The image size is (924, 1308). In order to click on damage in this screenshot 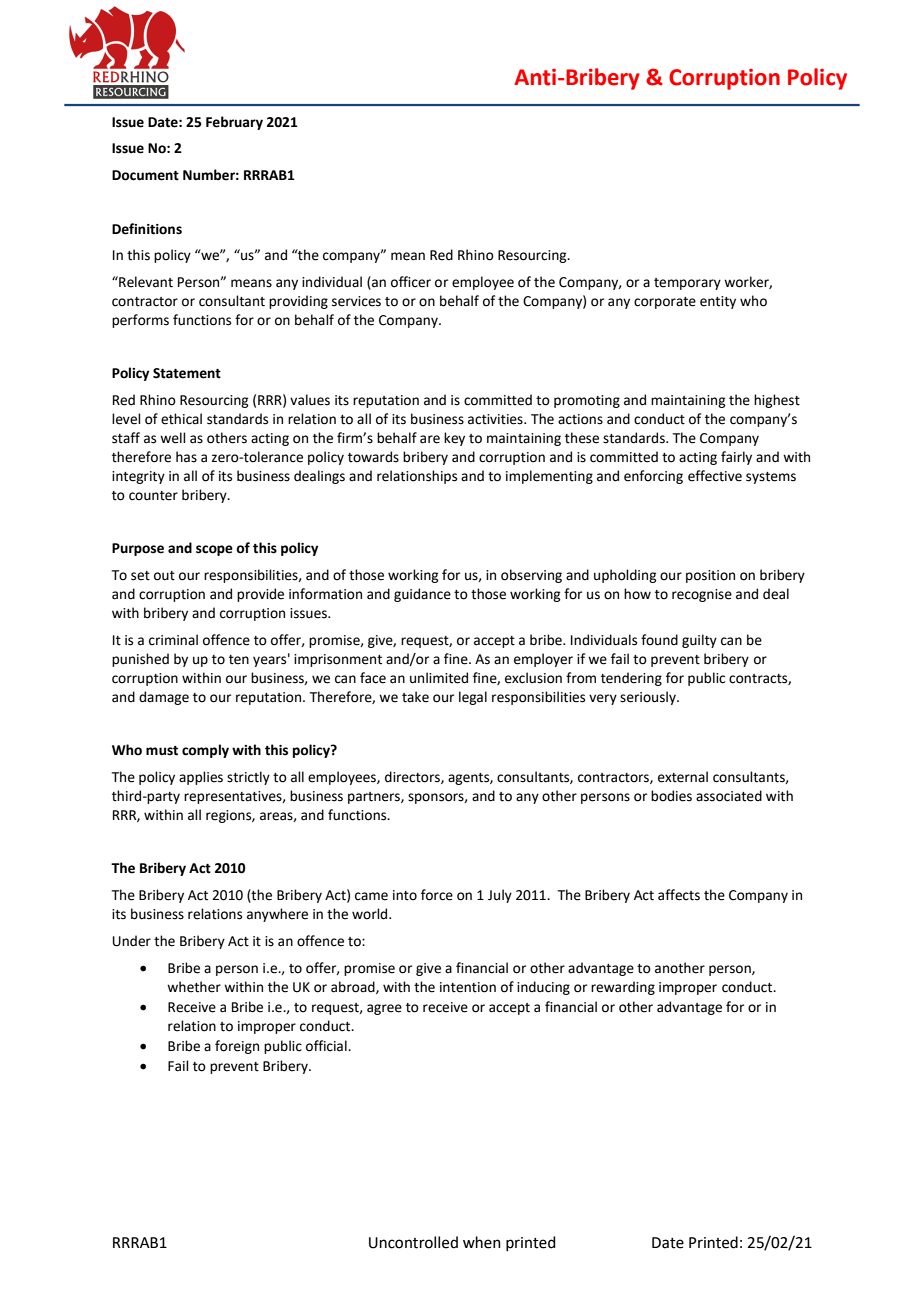, I will do `click(164, 698)`.
